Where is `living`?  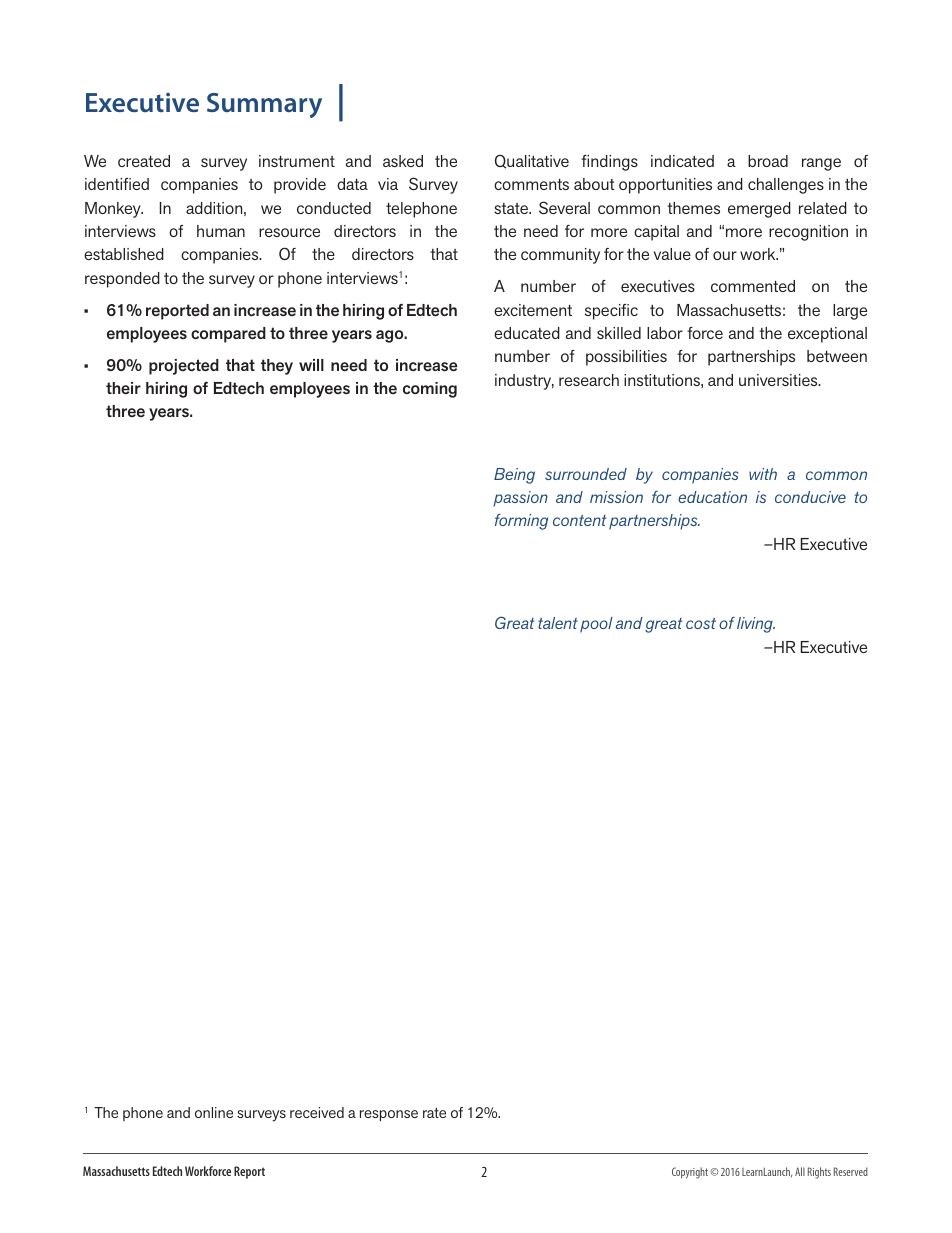
living is located at coordinates (756, 625).
